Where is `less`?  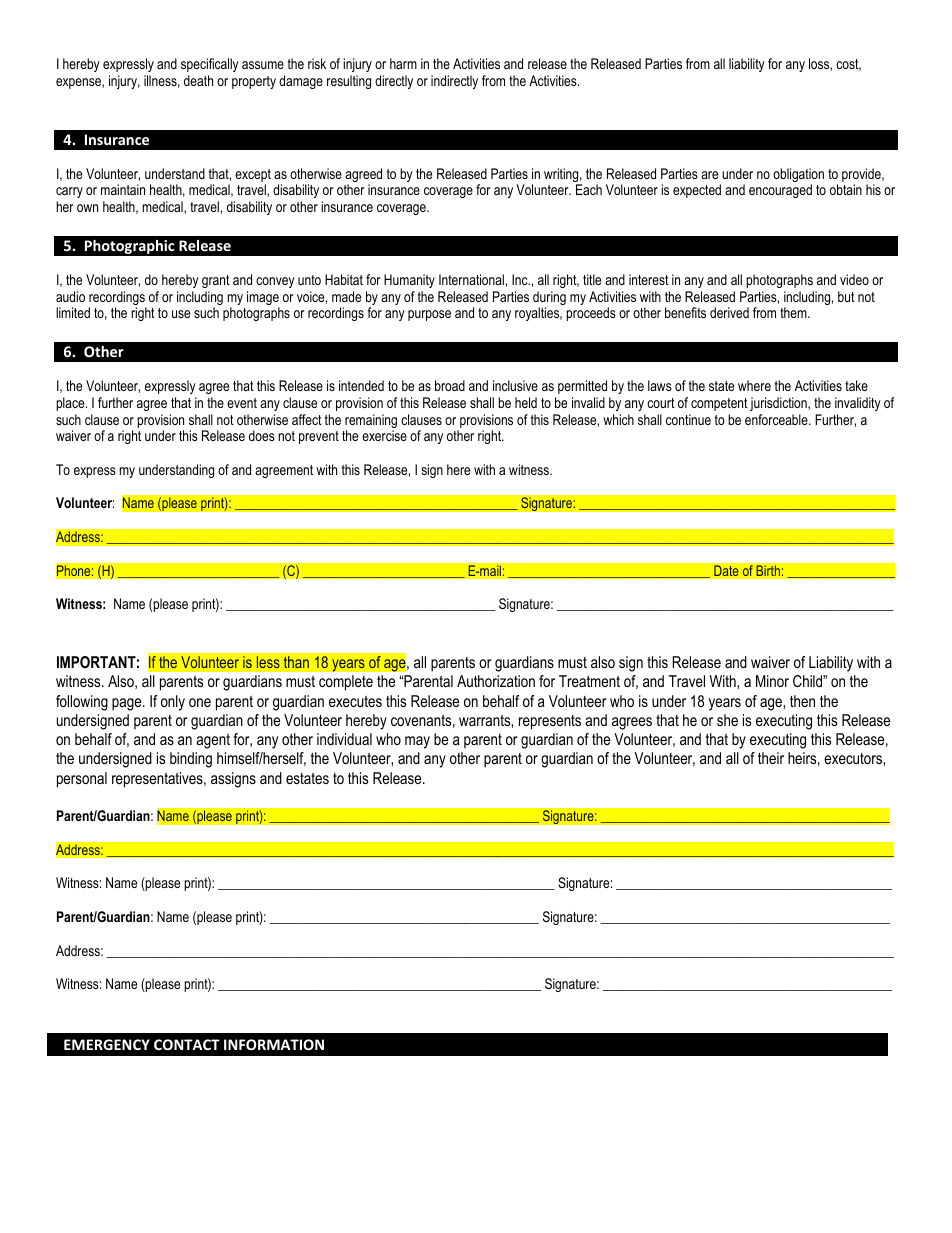
less is located at coordinates (268, 662).
